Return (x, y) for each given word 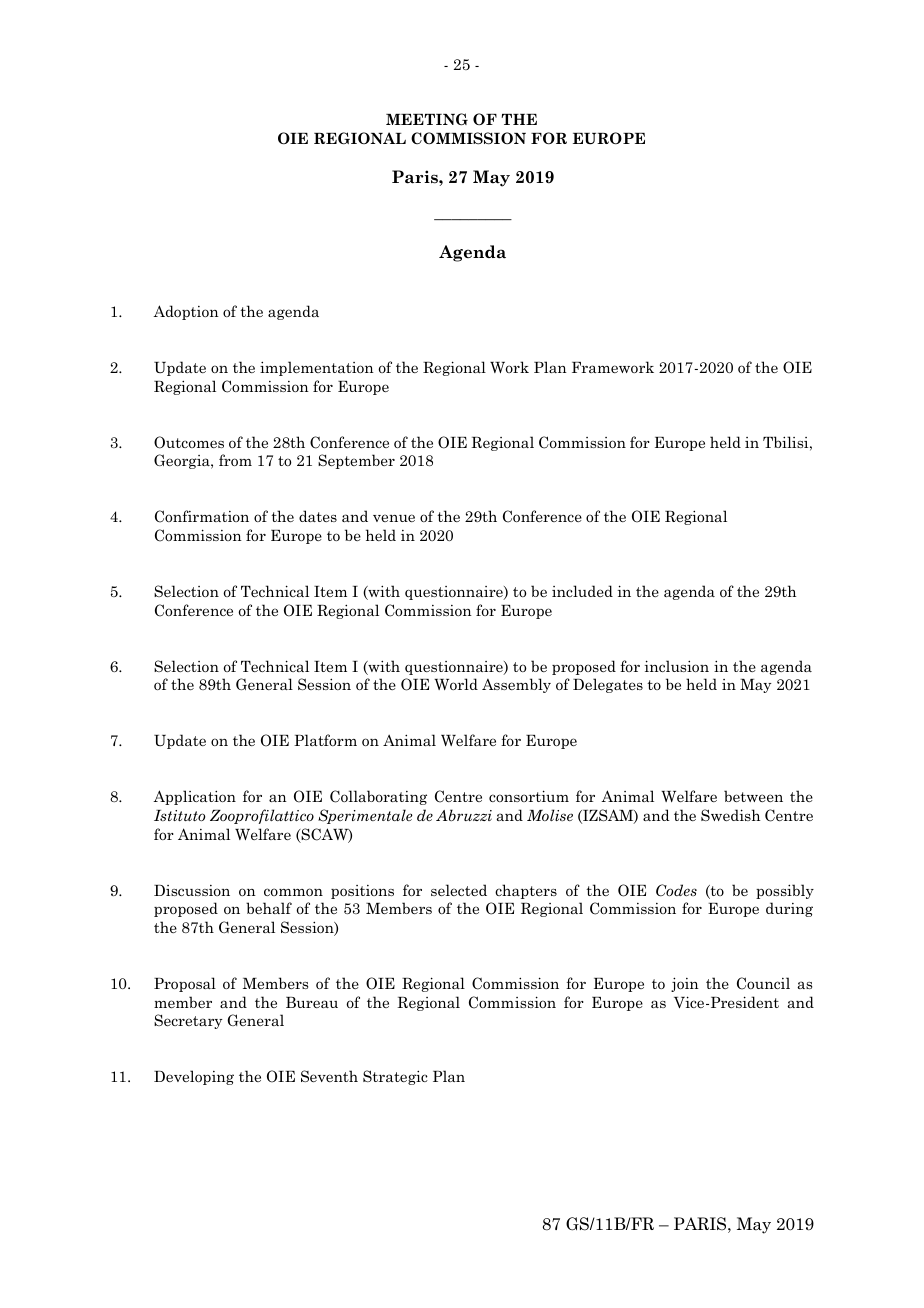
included (582, 591)
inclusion (677, 666)
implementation (317, 368)
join (685, 984)
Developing (194, 1077)
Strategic (395, 1077)
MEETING (427, 119)
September (356, 461)
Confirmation (202, 516)
